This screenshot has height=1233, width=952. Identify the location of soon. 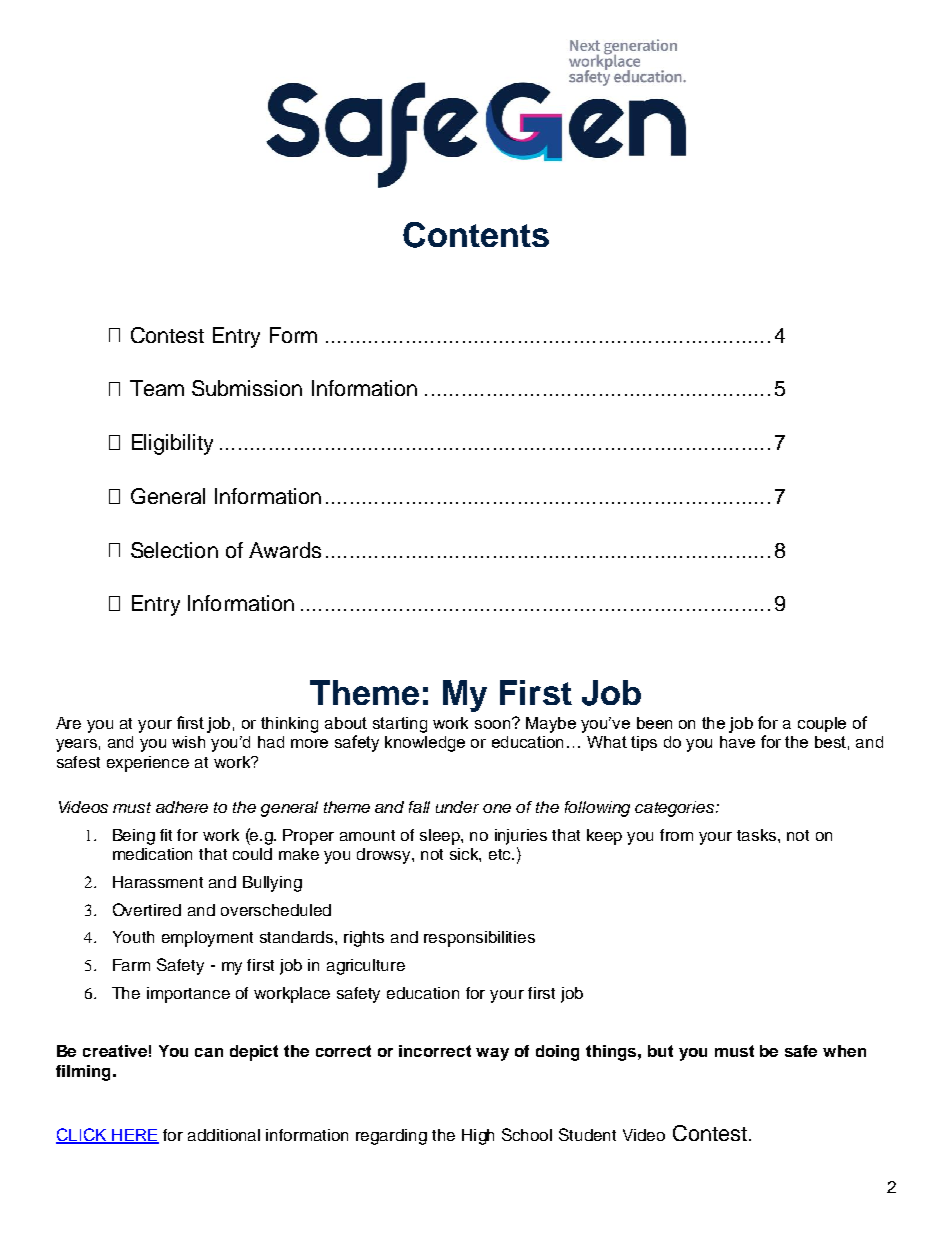
(494, 723).
